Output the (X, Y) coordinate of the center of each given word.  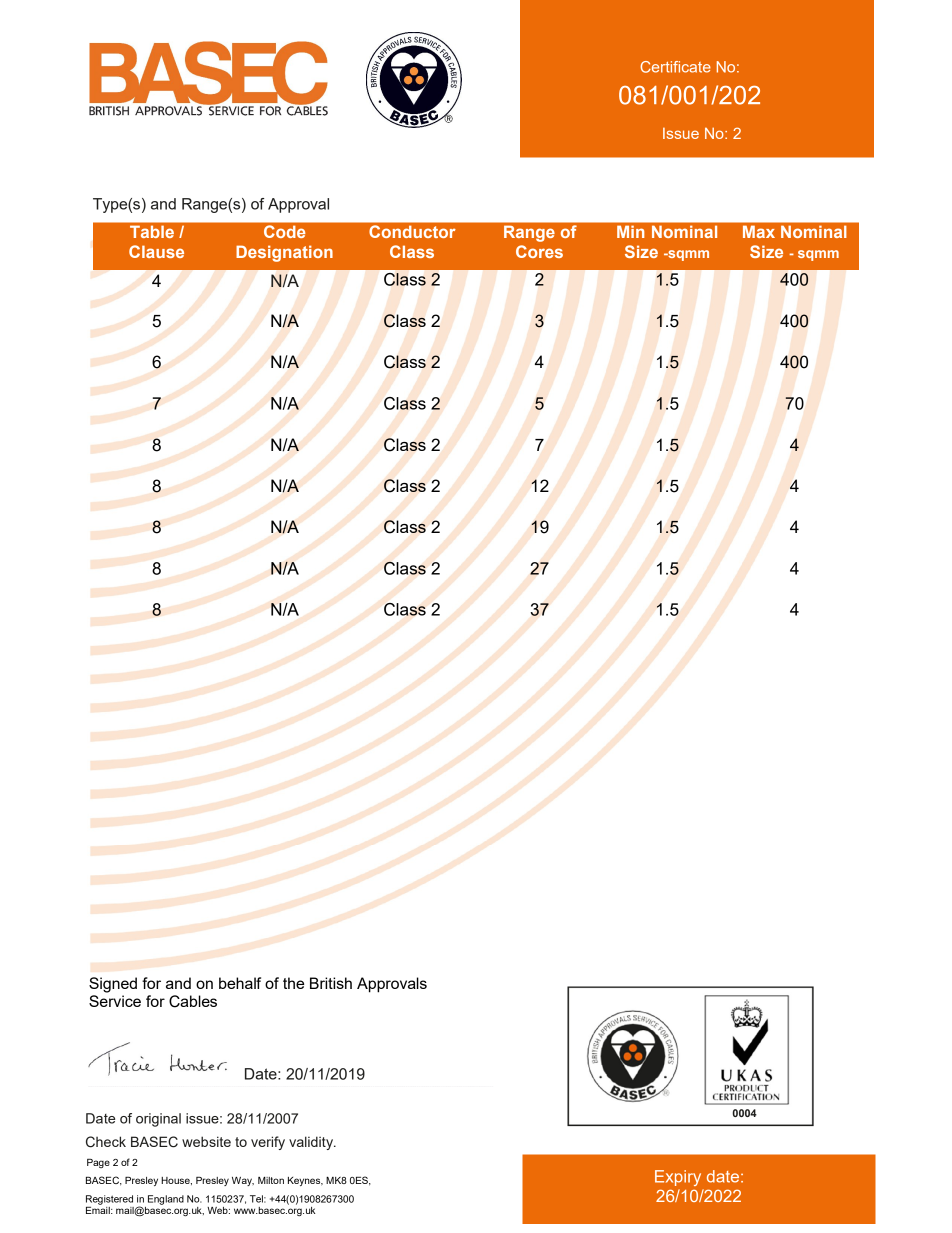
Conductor (412, 231)
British (331, 983)
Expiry (678, 1178)
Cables (193, 1001)
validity (312, 1143)
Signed (113, 985)
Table (152, 232)
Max (759, 232)
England (166, 1200)
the (293, 983)
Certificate (675, 67)
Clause (156, 251)
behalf (240, 983)
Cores (539, 251)
